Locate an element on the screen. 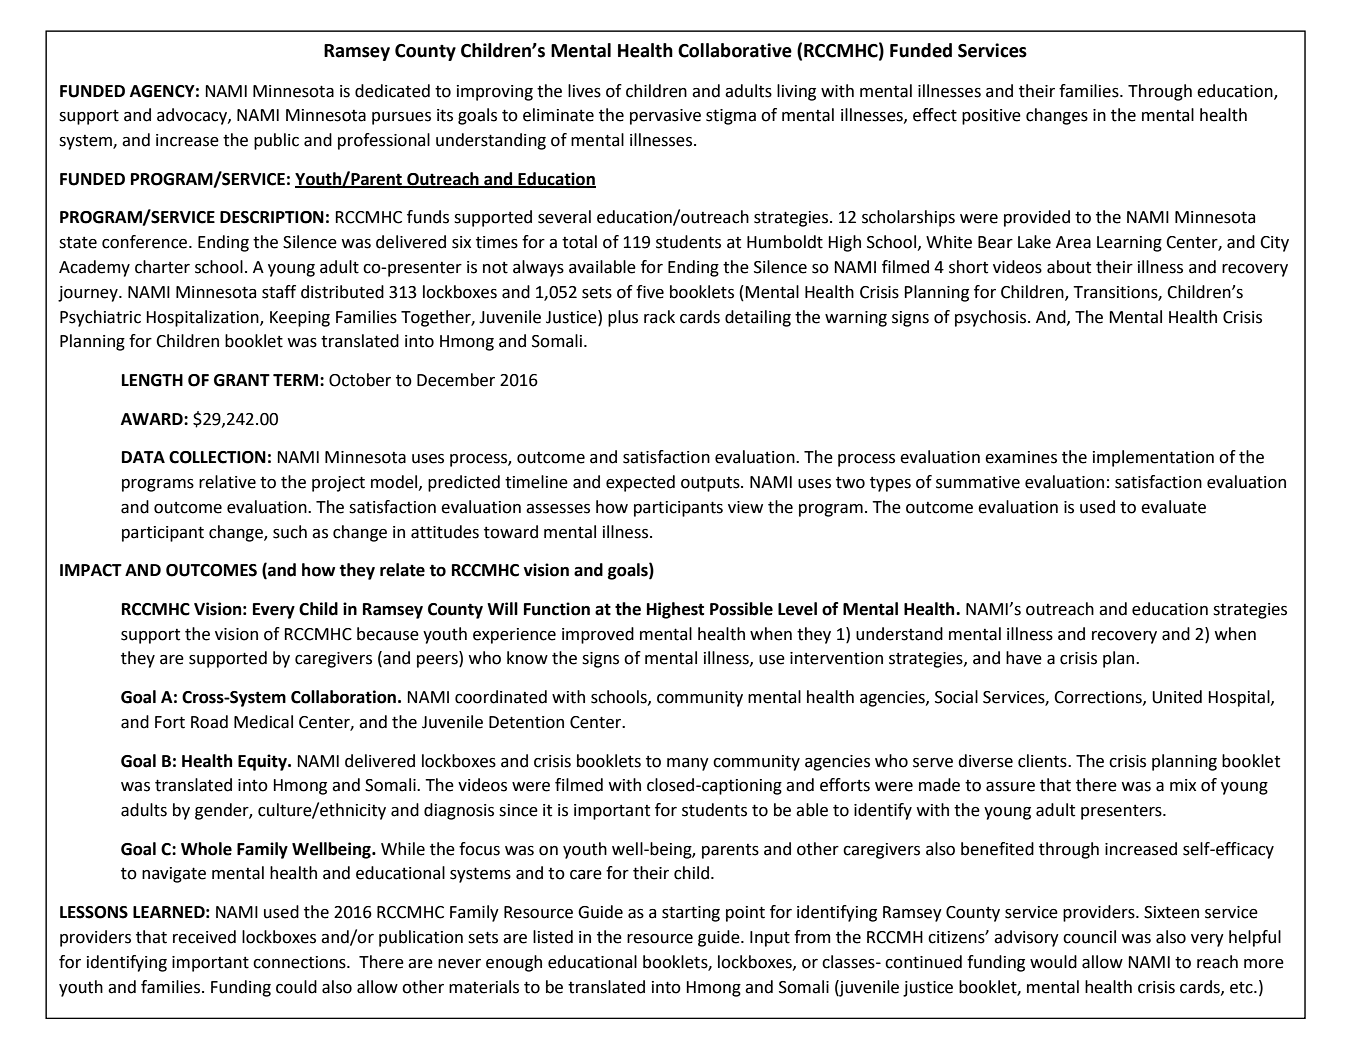 The height and width of the screenshot is (1049, 1358). council is located at coordinates (1089, 937).
